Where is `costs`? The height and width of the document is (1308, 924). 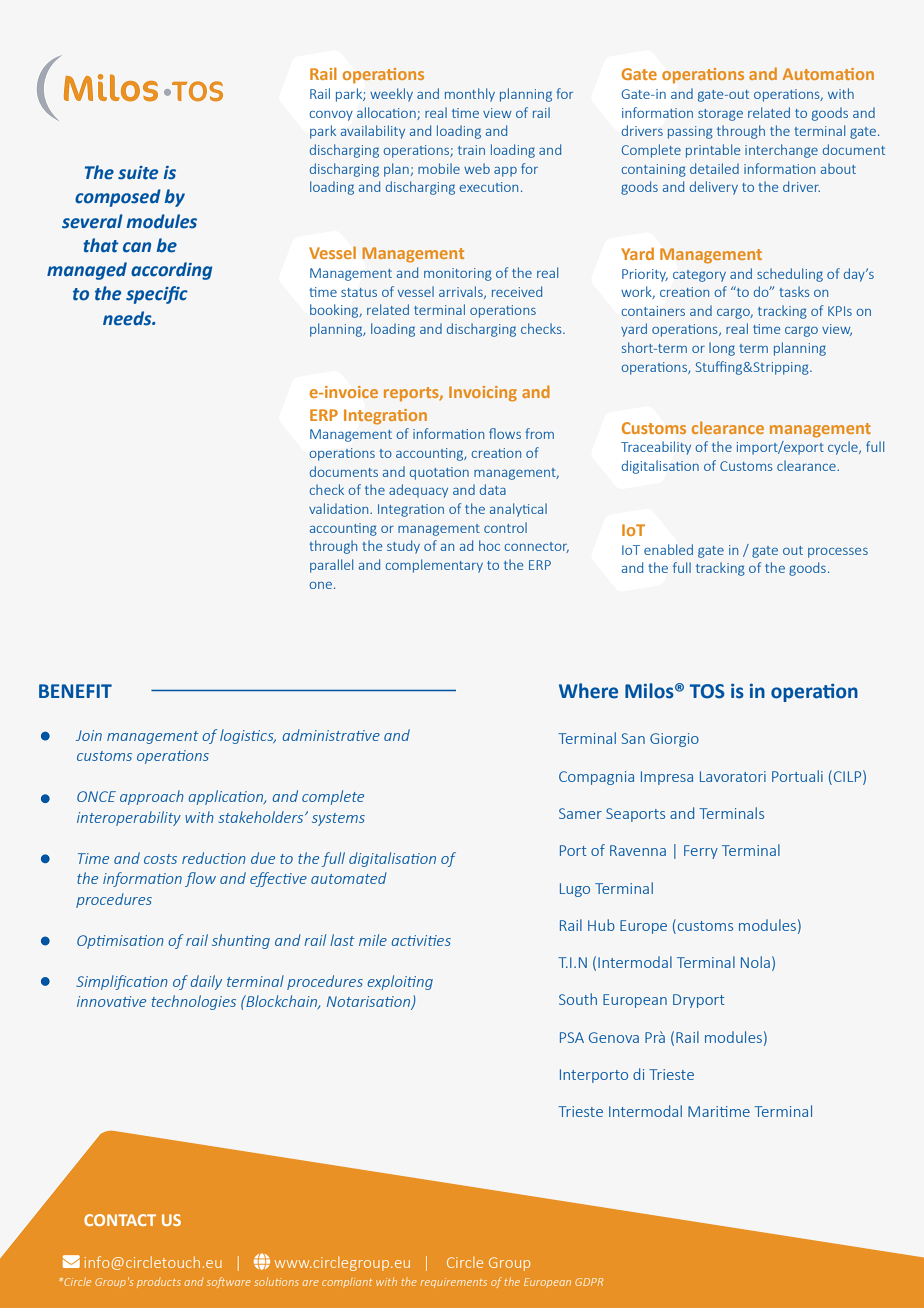
costs is located at coordinates (160, 859).
